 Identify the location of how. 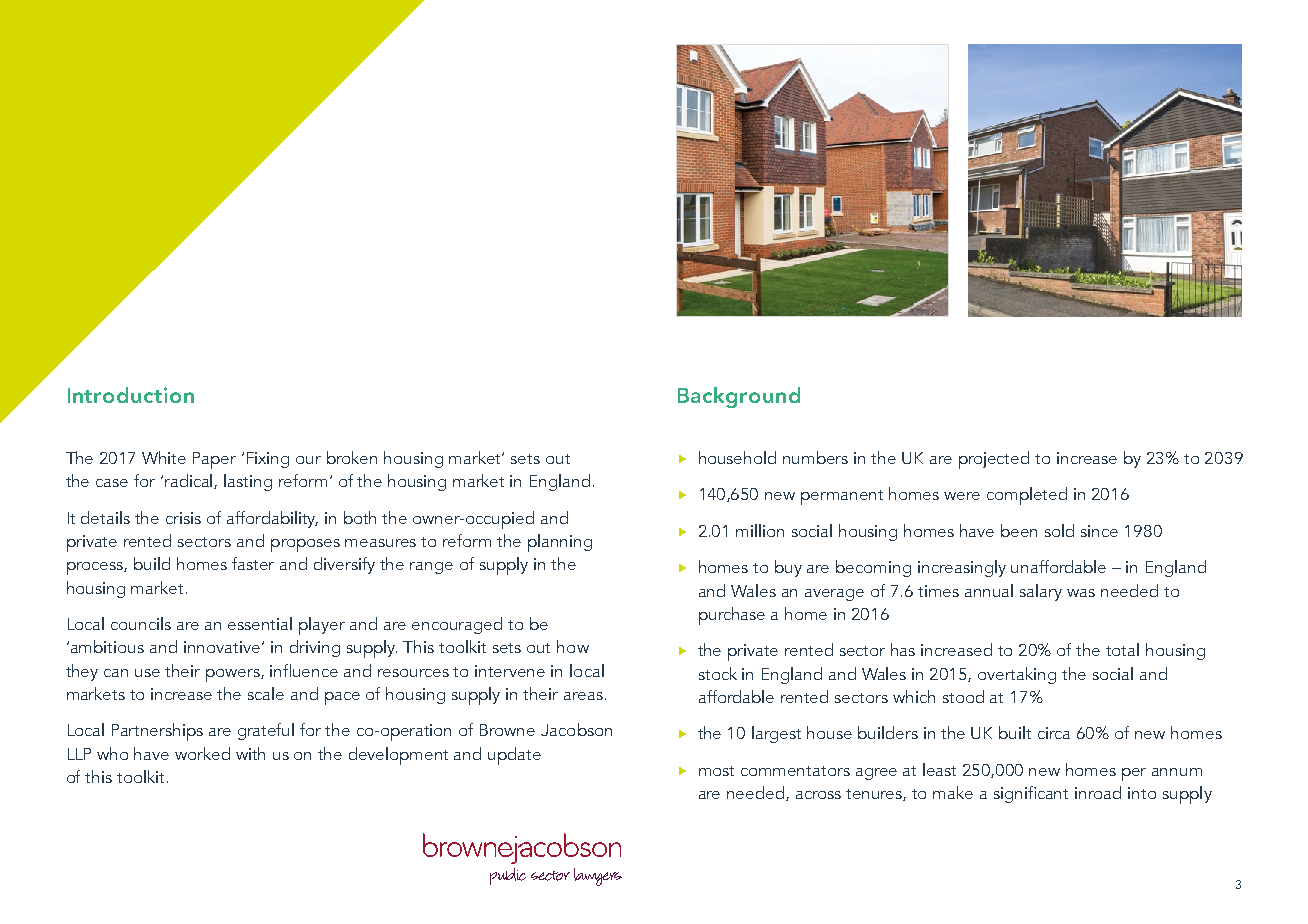
(573, 646).
